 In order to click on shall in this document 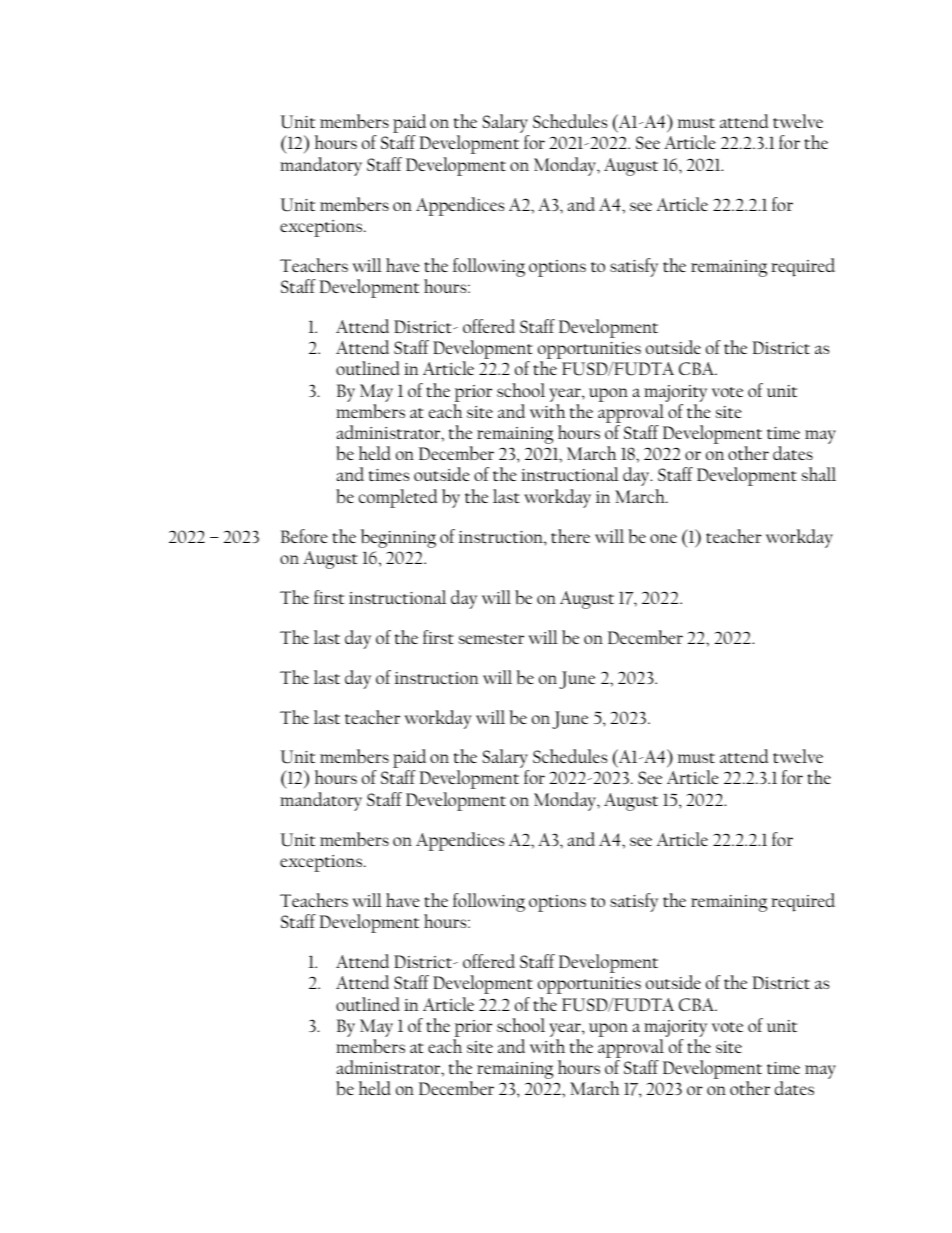, I will do `click(818, 474)`.
